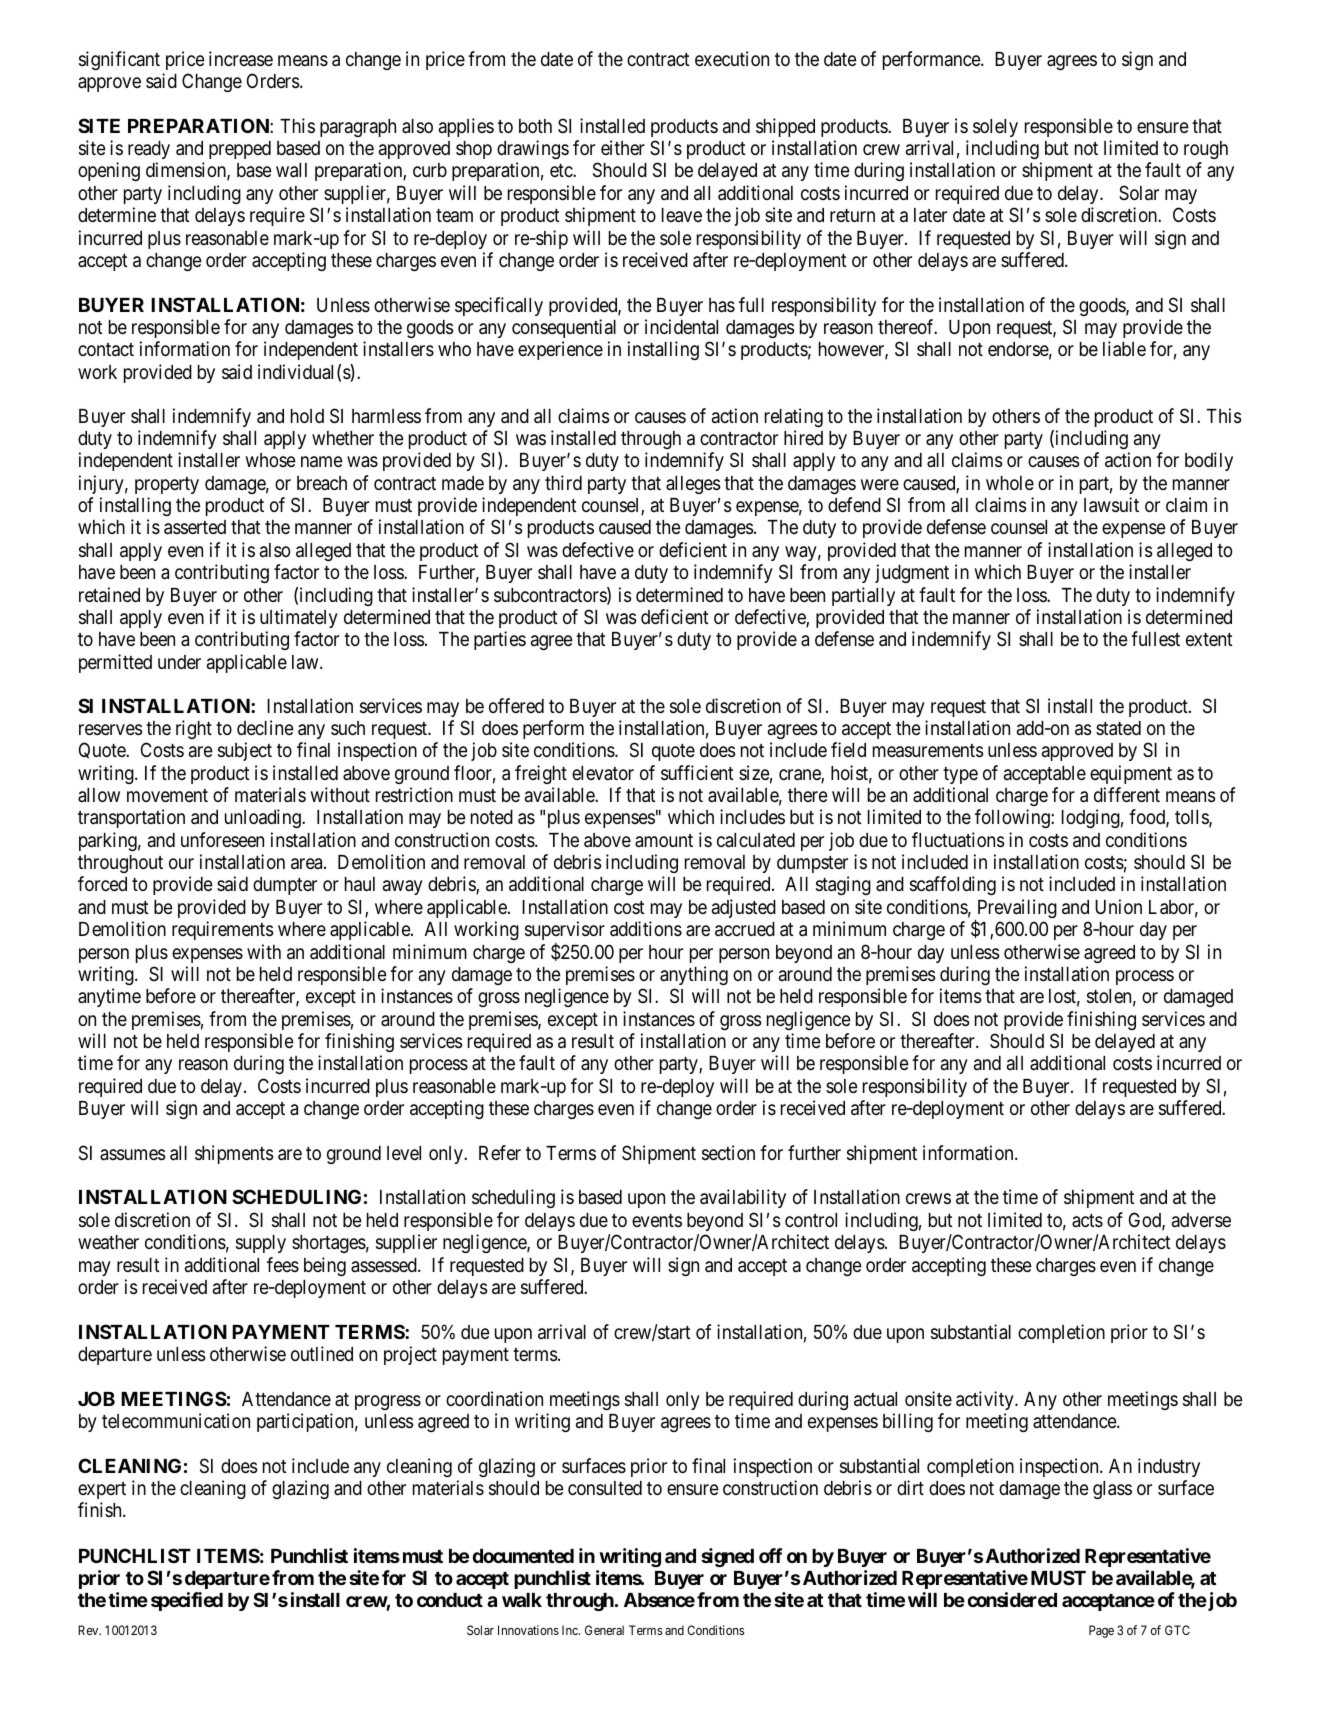 This screenshot has height=1711, width=1322. Describe the element at coordinates (1012, 1599) in the screenshot. I see `considered` at that location.
